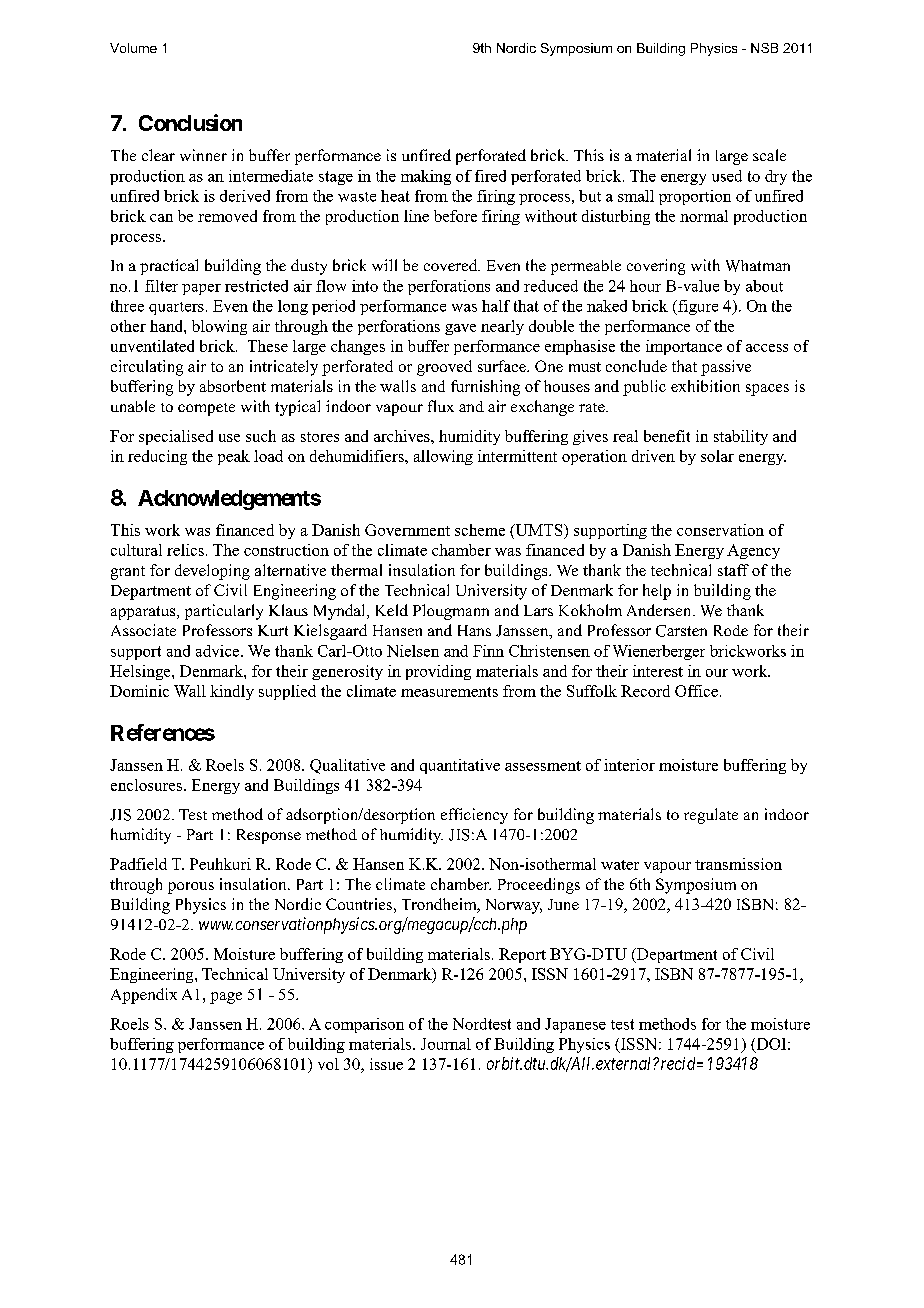 The width and height of the page is (924, 1308). I want to click on scheme, so click(480, 530).
